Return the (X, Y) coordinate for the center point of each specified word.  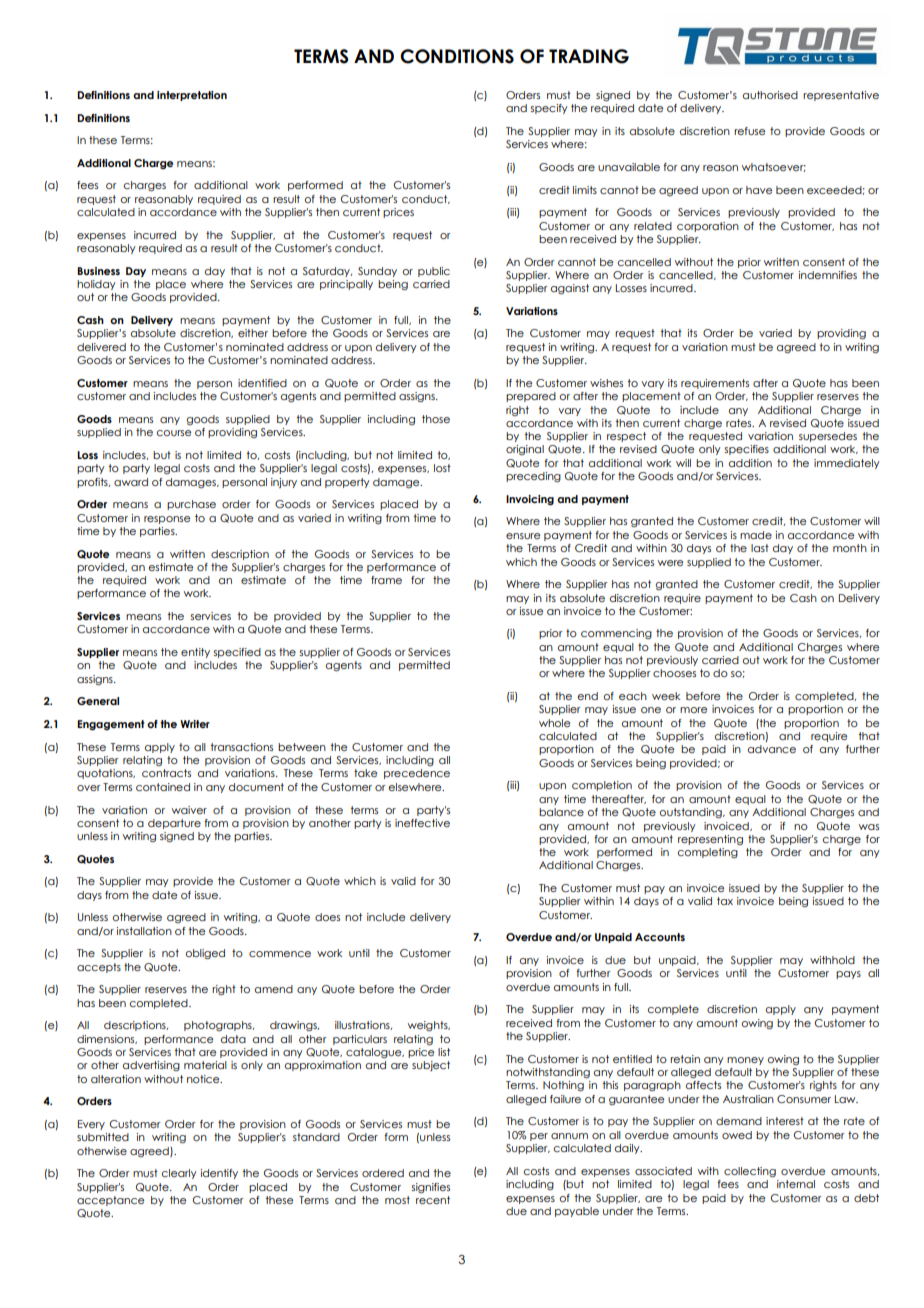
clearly (178, 1174)
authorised (770, 95)
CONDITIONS (457, 56)
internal (796, 1184)
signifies (430, 1188)
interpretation (192, 96)
